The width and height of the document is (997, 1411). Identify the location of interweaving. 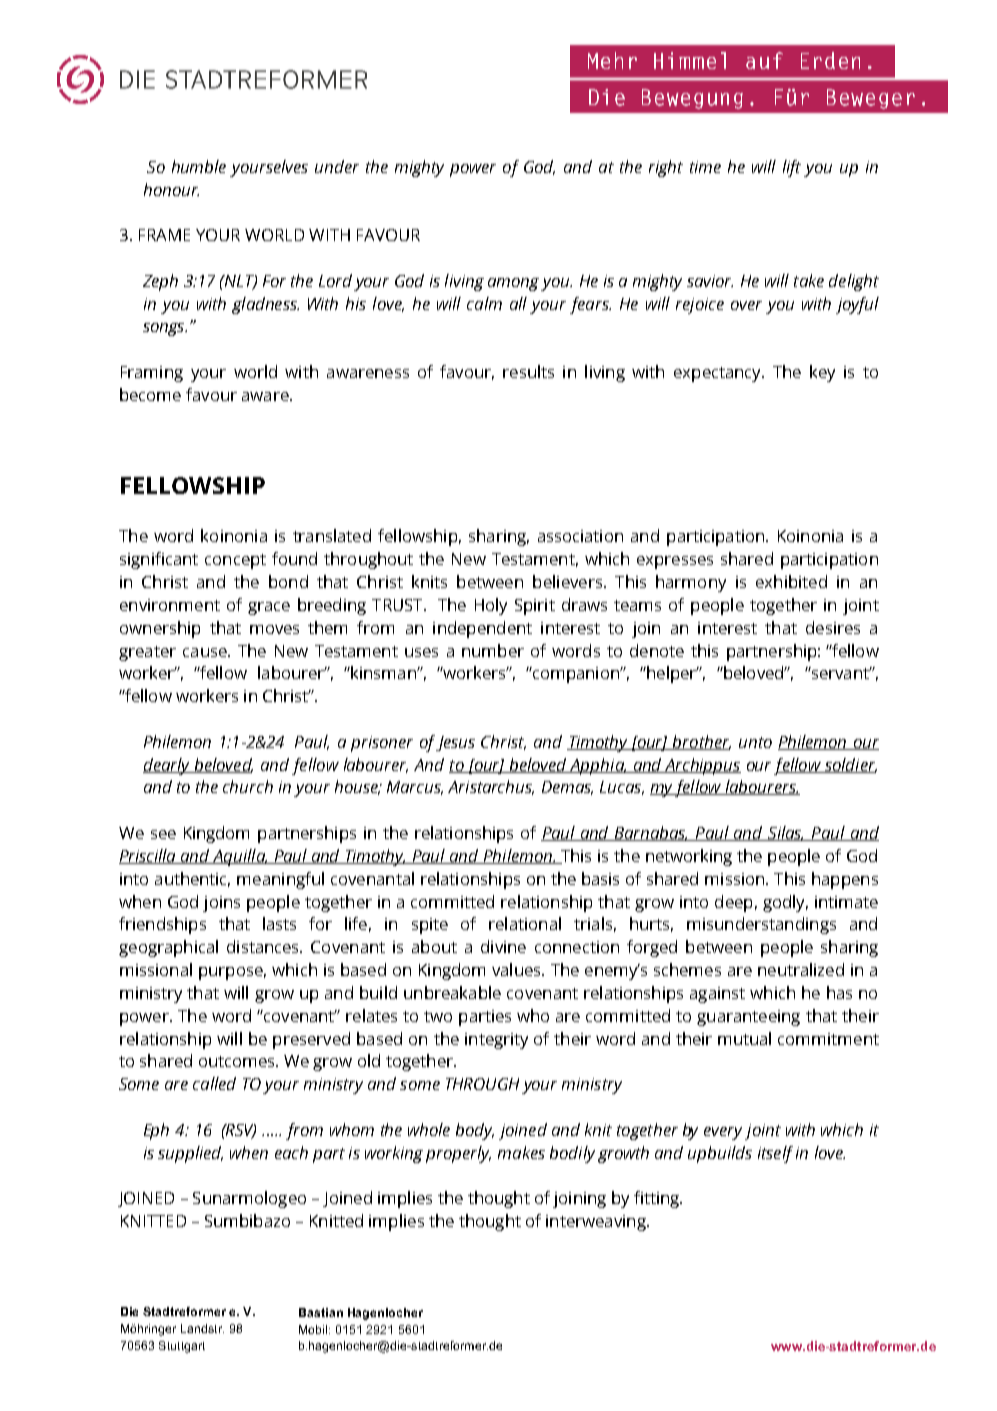
(597, 1223).
